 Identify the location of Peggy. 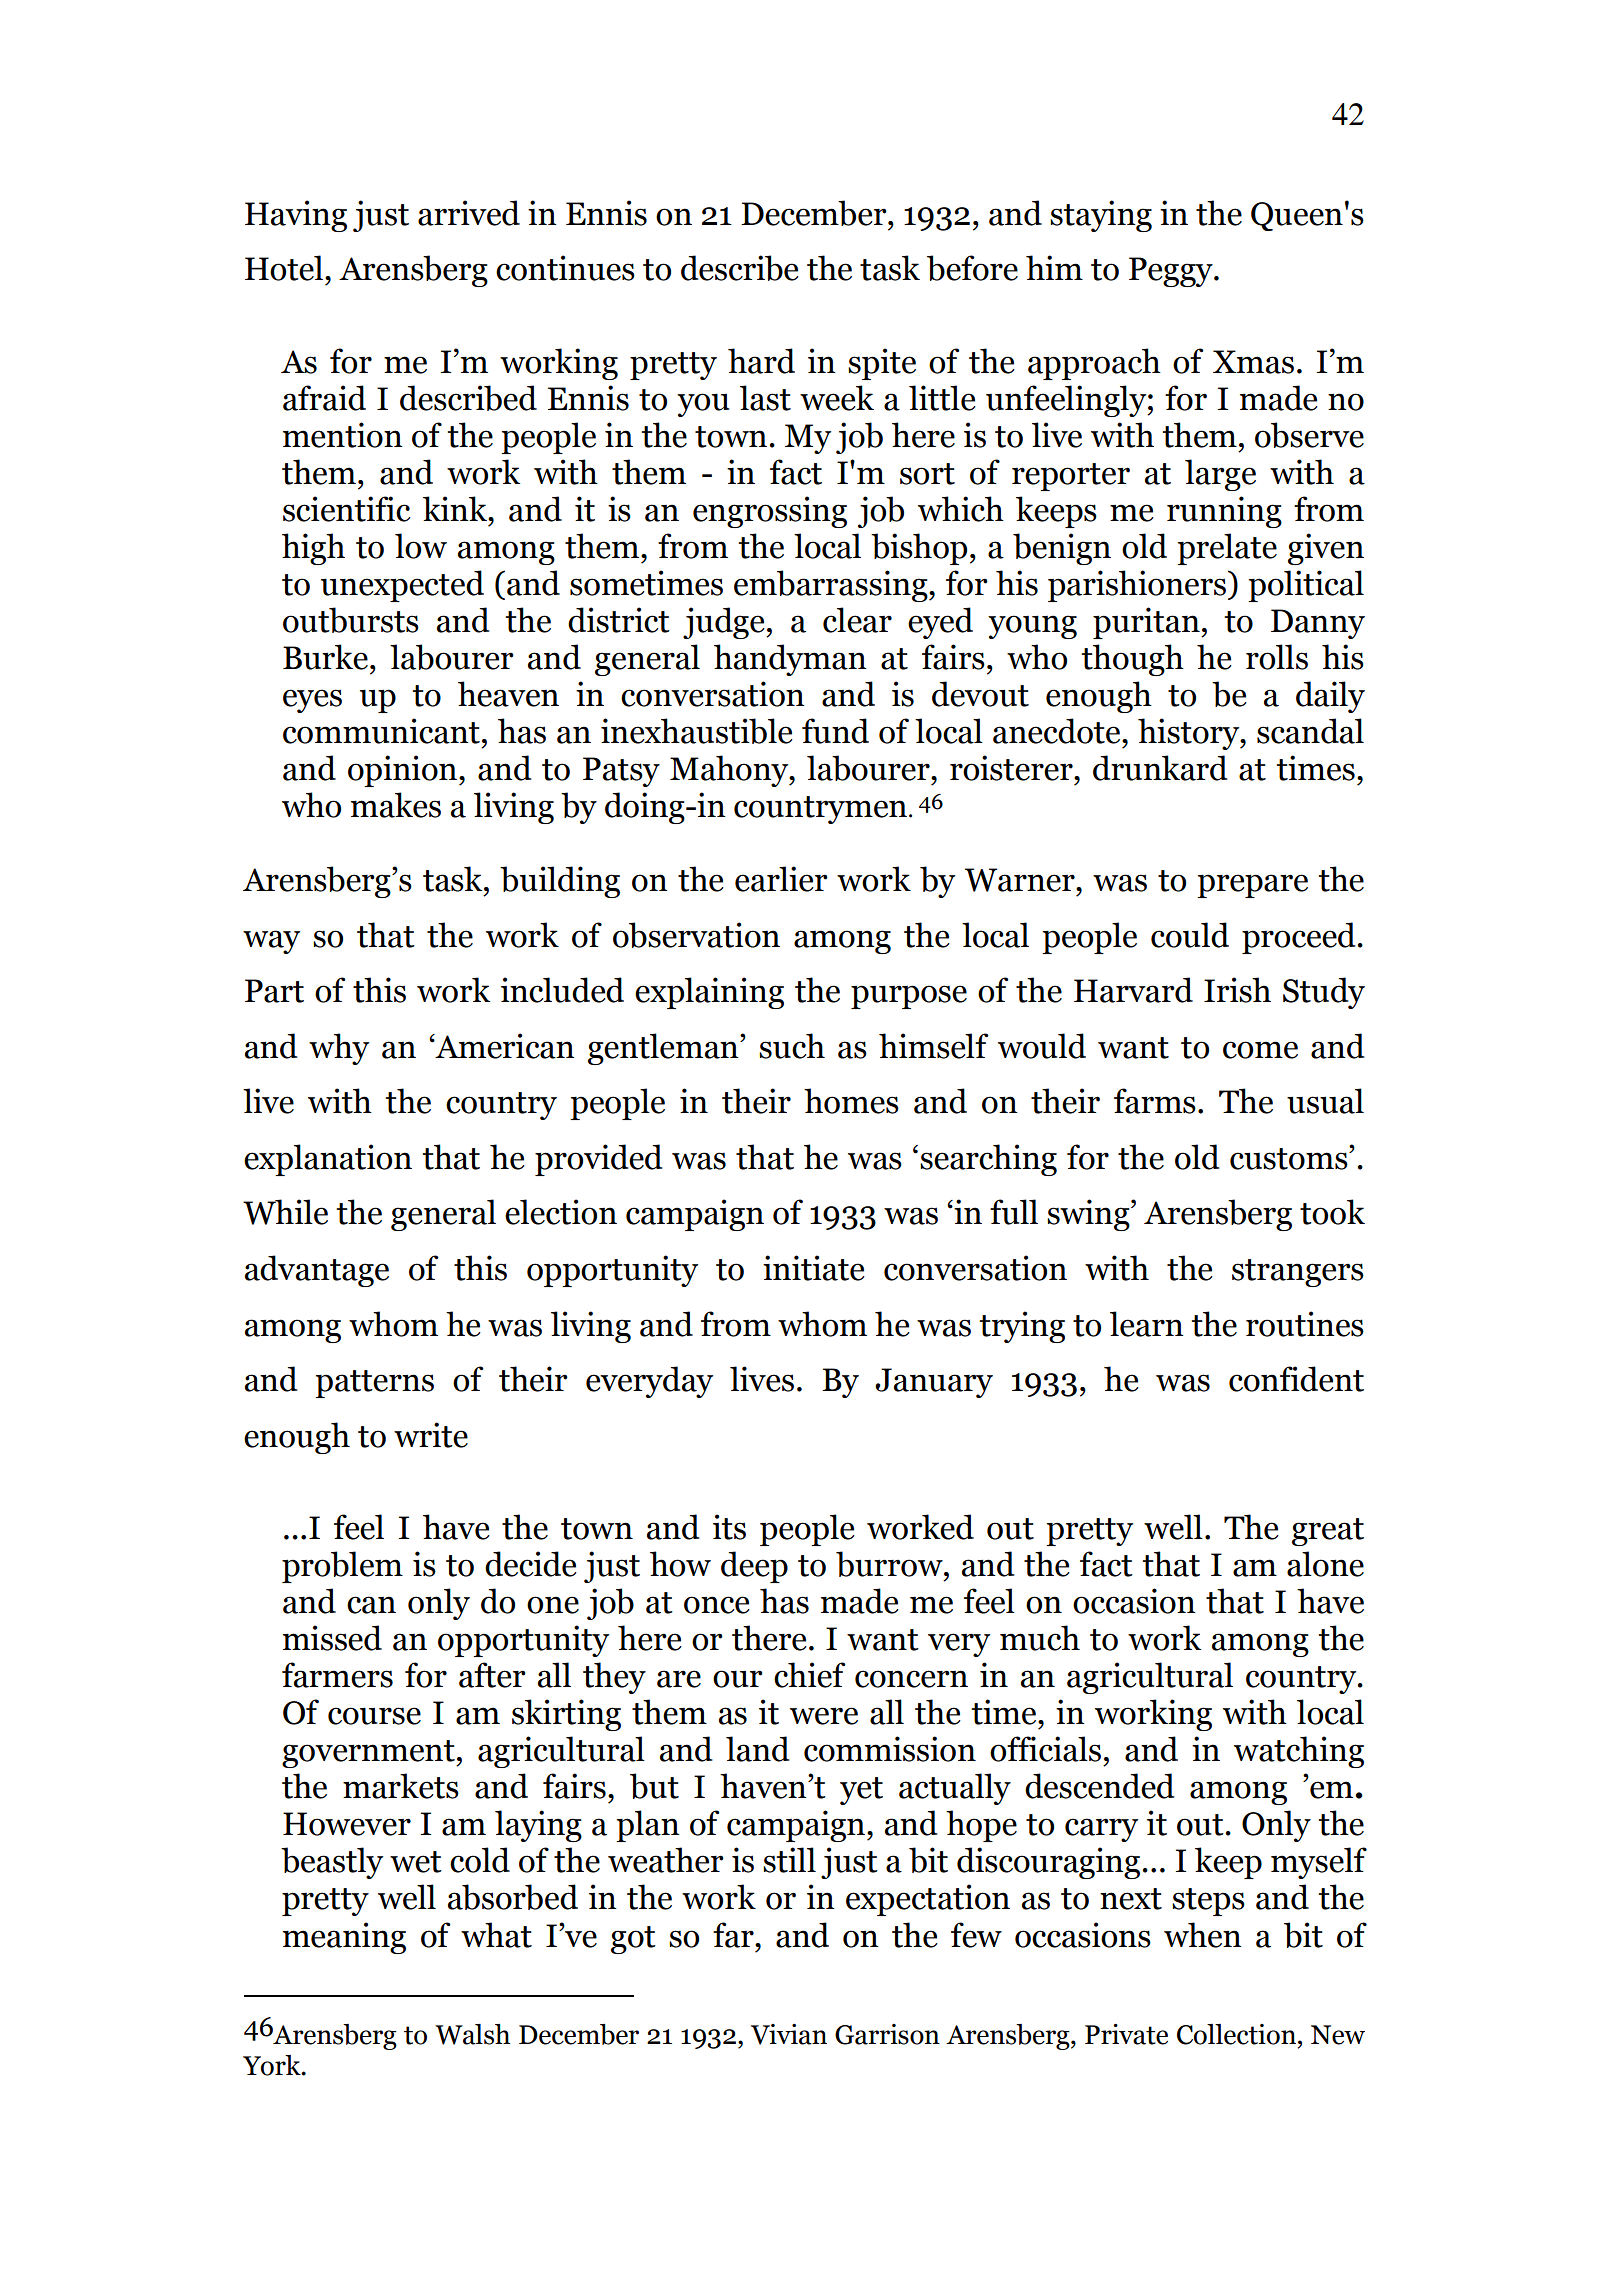
(1172, 272).
